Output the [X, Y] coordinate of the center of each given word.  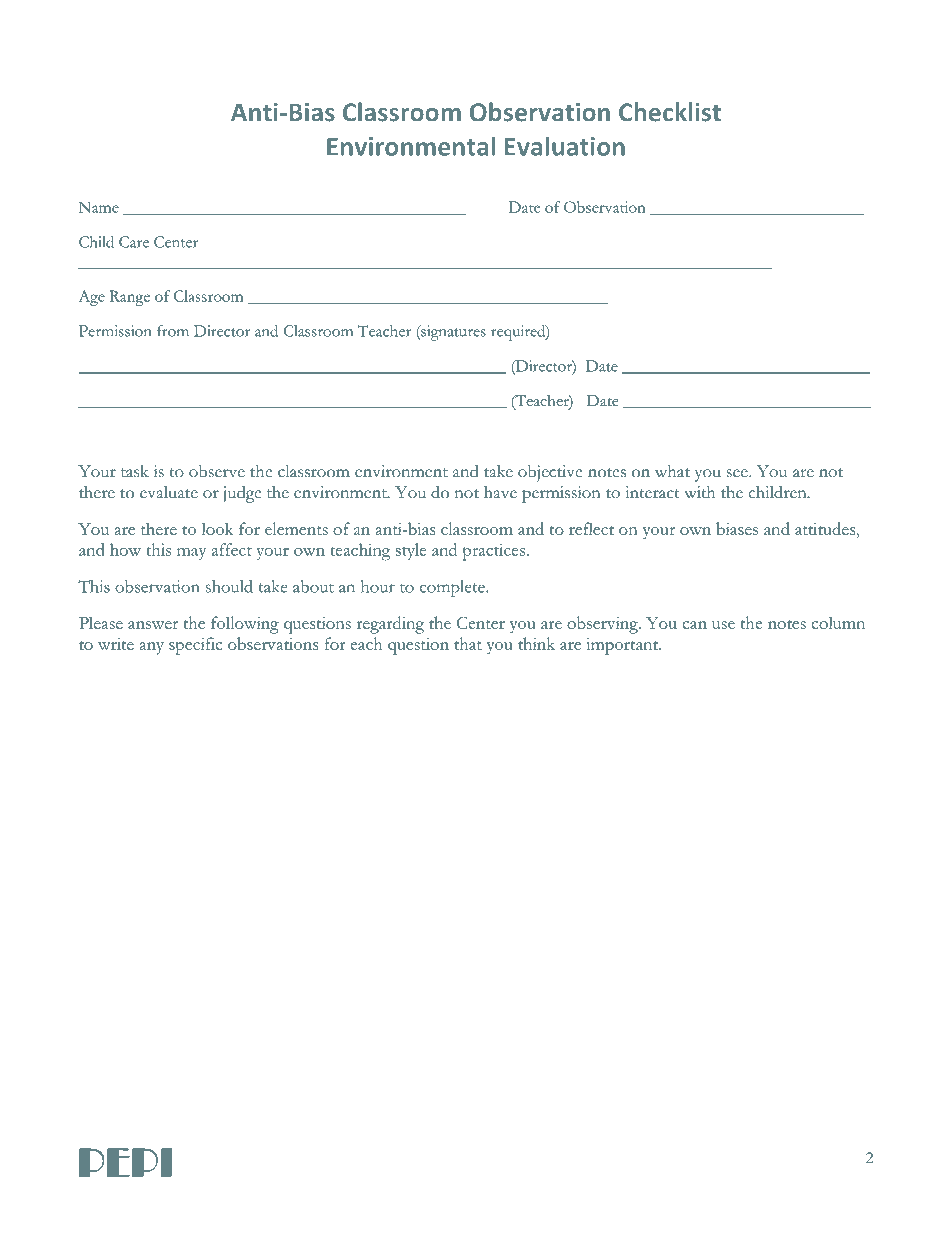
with [699, 492]
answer [153, 625]
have [500, 492]
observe [217, 471]
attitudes [826, 528]
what [672, 471]
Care [134, 242]
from [173, 331]
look [218, 528]
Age [92, 298]
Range [130, 298]
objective [550, 473]
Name [99, 207]
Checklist [670, 112]
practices [494, 552]
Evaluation [565, 146]
